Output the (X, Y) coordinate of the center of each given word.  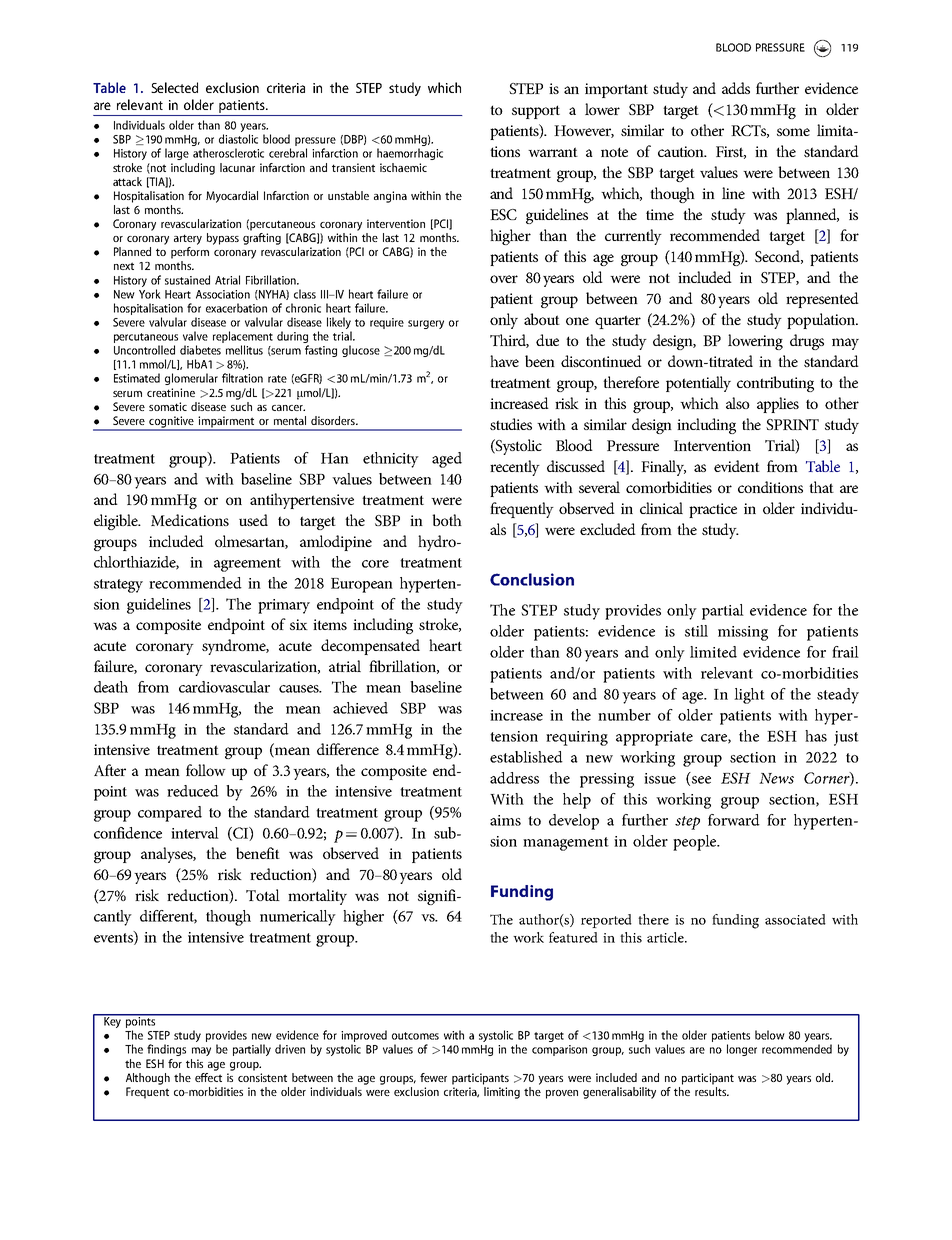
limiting (502, 1093)
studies (511, 424)
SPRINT (792, 424)
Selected (174, 87)
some (793, 132)
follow (206, 770)
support (536, 112)
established (526, 757)
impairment (226, 423)
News (776, 778)
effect (208, 1076)
